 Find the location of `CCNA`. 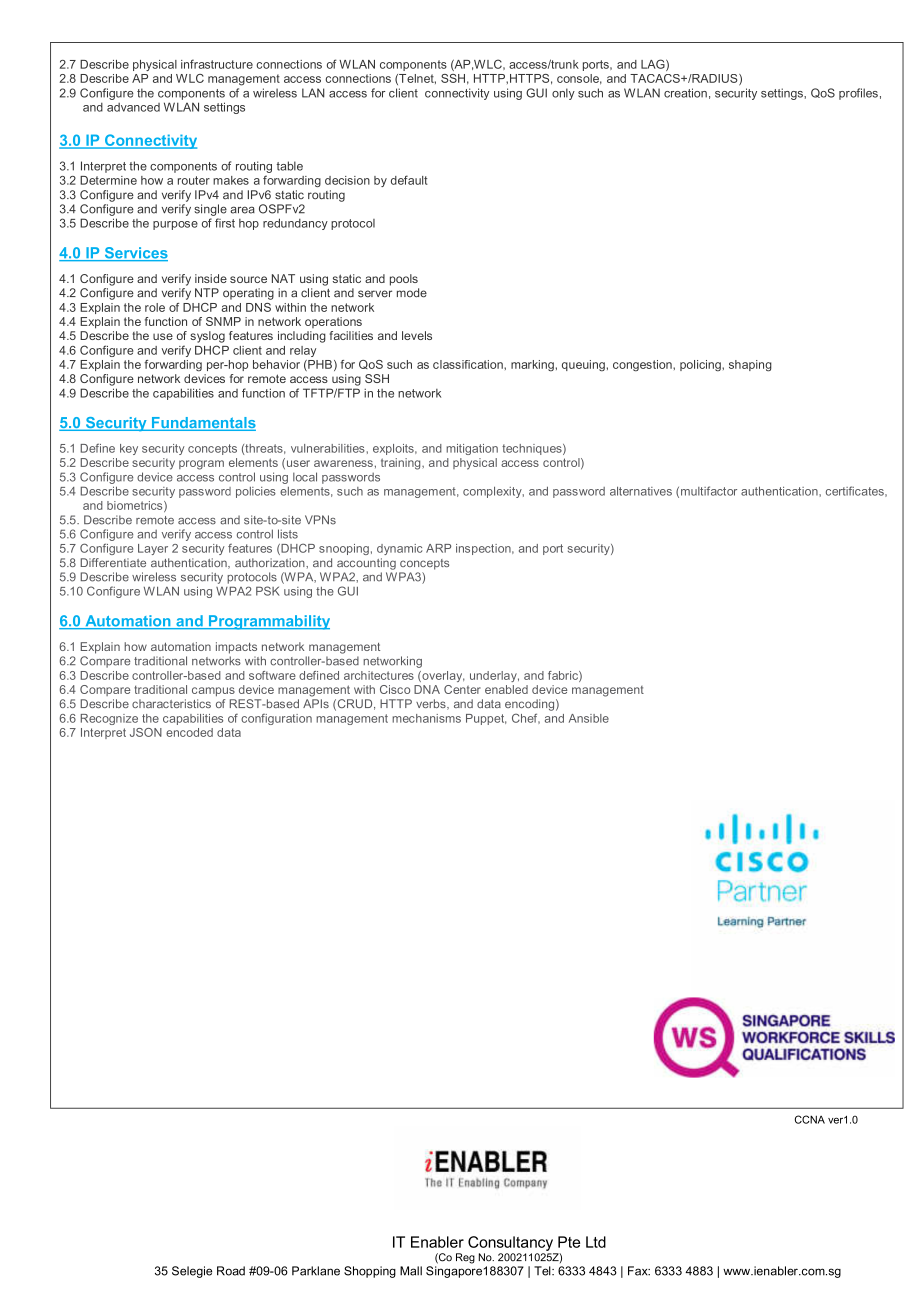

CCNA is located at coordinates (810, 1119).
